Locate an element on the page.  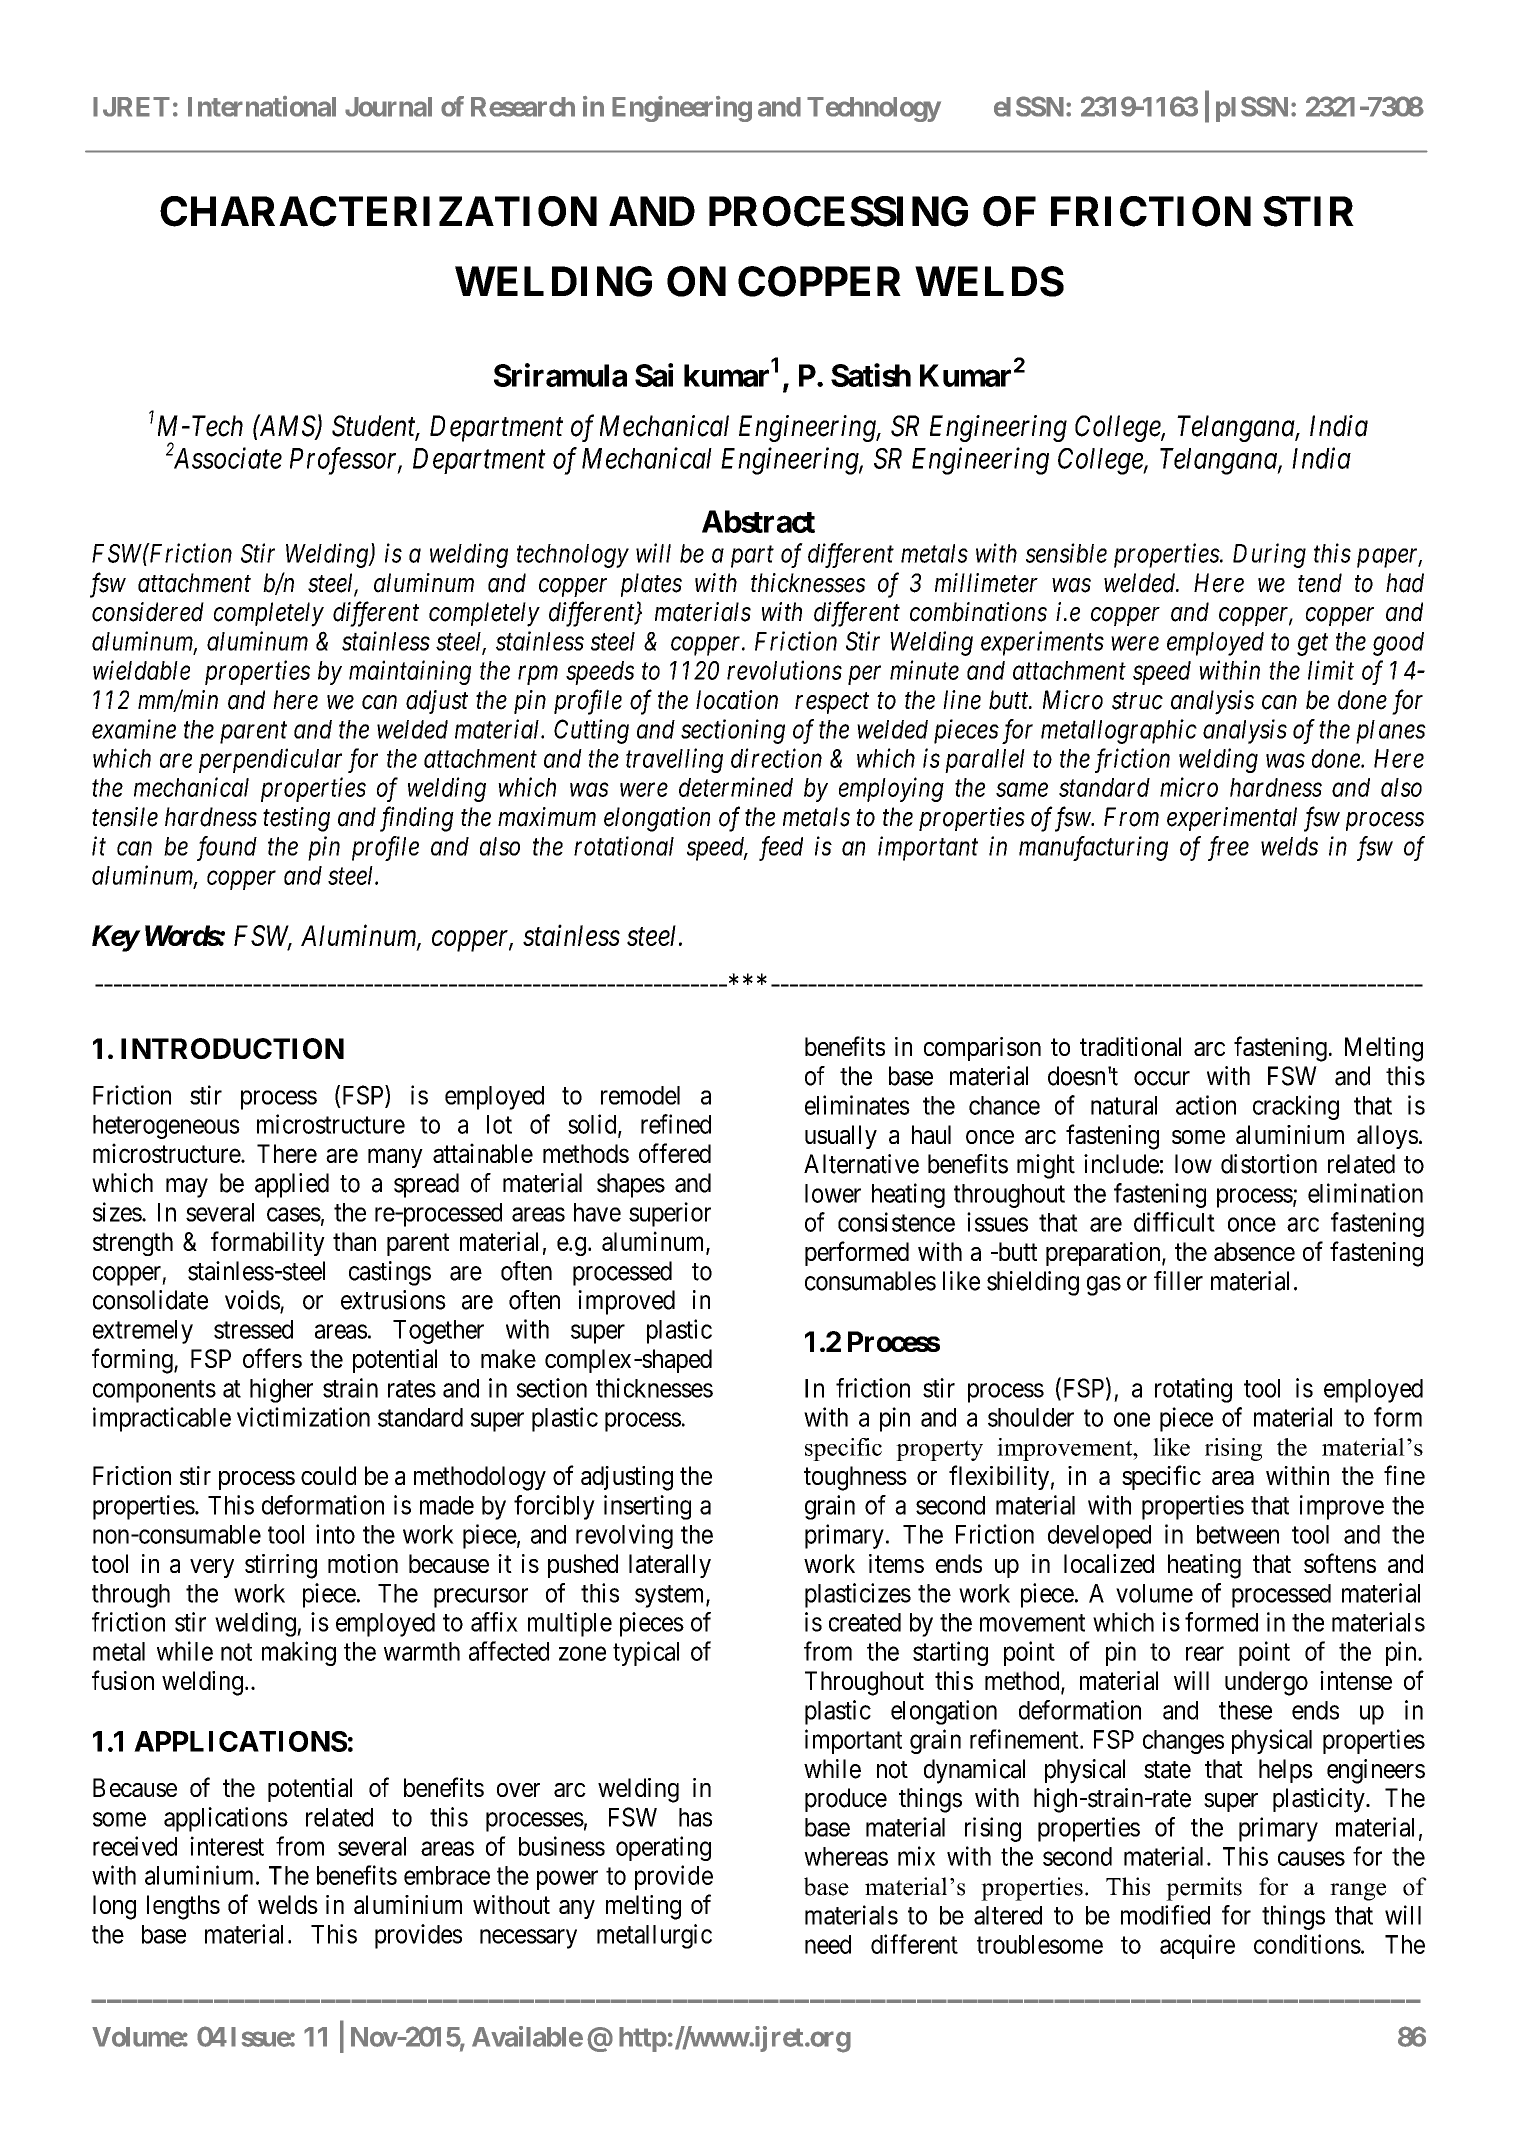
During is located at coordinates (1269, 556).
